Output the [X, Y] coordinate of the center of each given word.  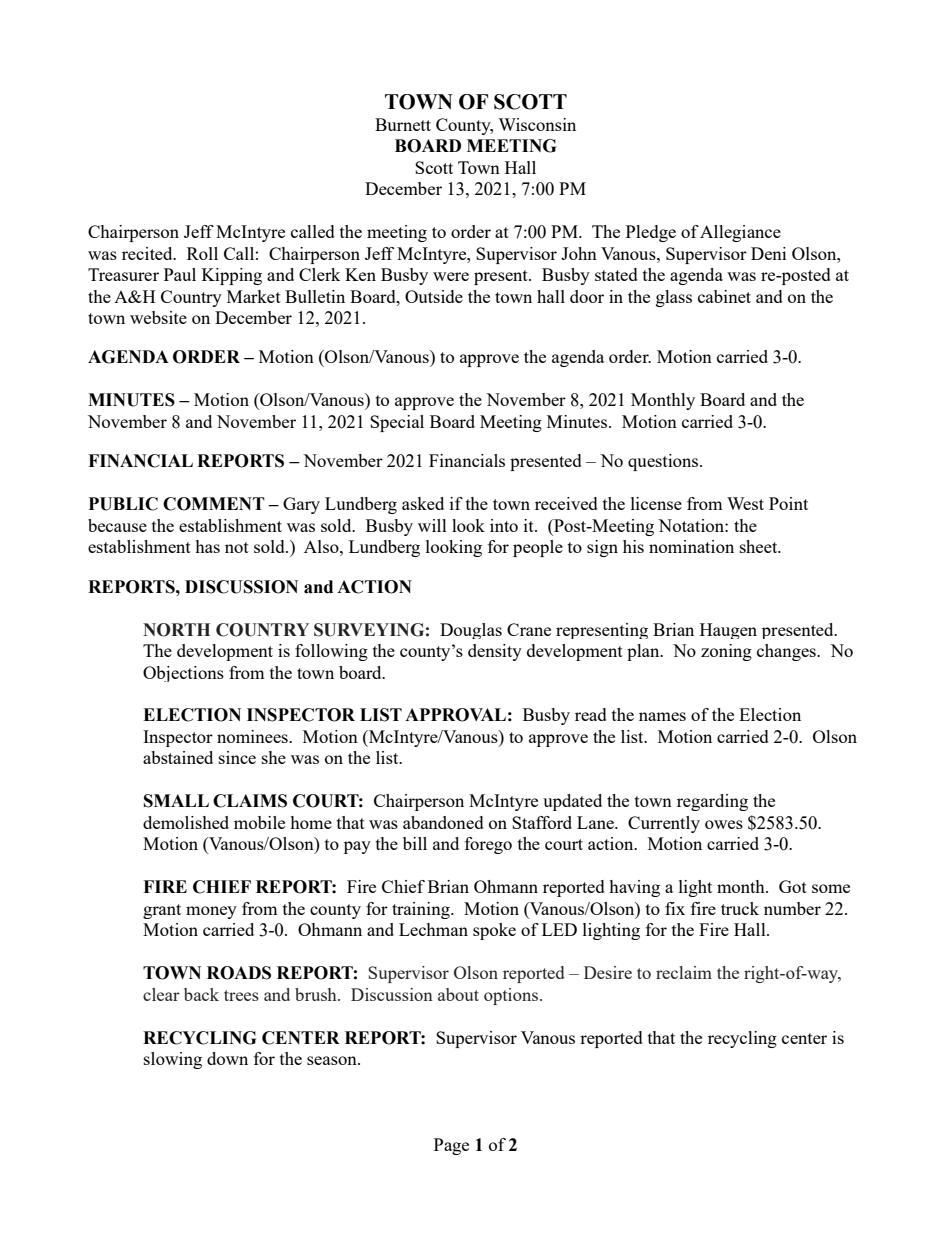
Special [397, 423]
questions [664, 462]
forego [488, 845]
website [158, 317]
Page [451, 1146]
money [211, 912]
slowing [173, 1060]
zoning [726, 652]
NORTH [176, 630]
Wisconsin [537, 124]
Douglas [471, 631]
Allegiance [740, 233]
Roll [202, 253]
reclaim [684, 972]
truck [740, 908]
